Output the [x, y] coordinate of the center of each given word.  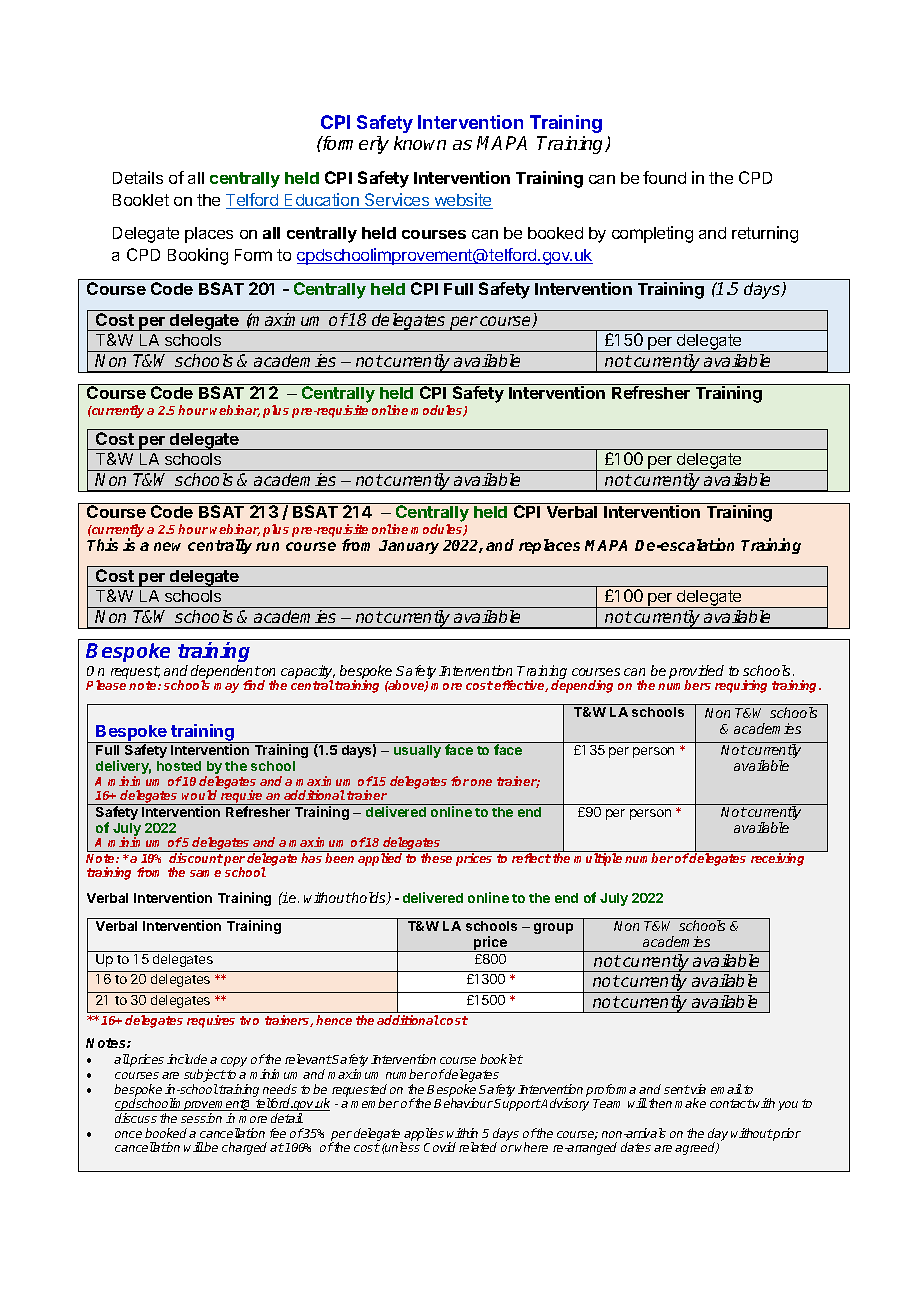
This [102, 544]
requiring [741, 686]
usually [417, 751]
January [409, 547]
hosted [179, 766]
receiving [777, 859]
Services [397, 201]
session [201, 1118]
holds [369, 898]
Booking [198, 256]
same [205, 873]
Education [322, 201]
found [664, 177]
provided [696, 673]
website [462, 201]
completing [652, 234]
